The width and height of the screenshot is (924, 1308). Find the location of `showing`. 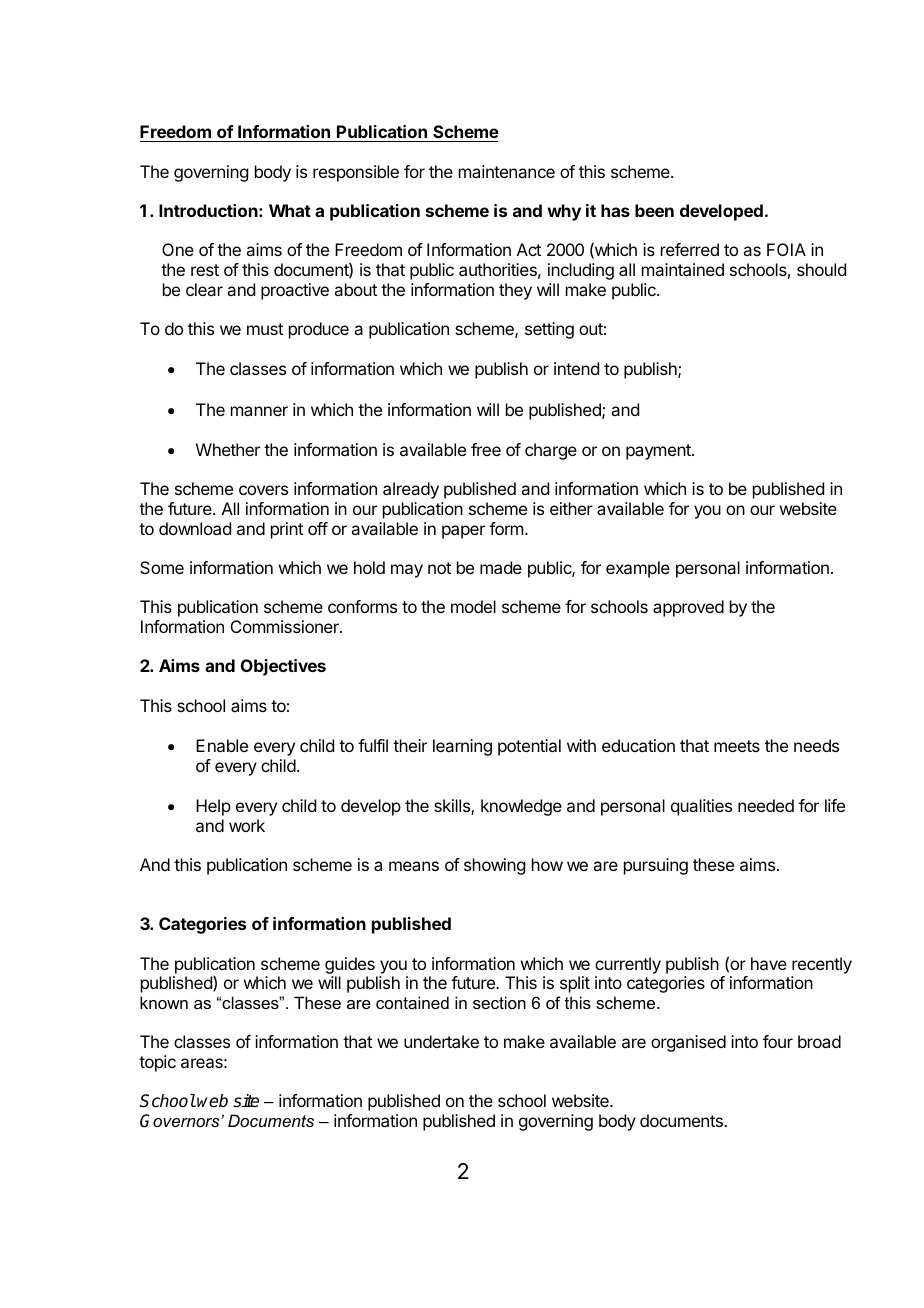

showing is located at coordinates (494, 866).
